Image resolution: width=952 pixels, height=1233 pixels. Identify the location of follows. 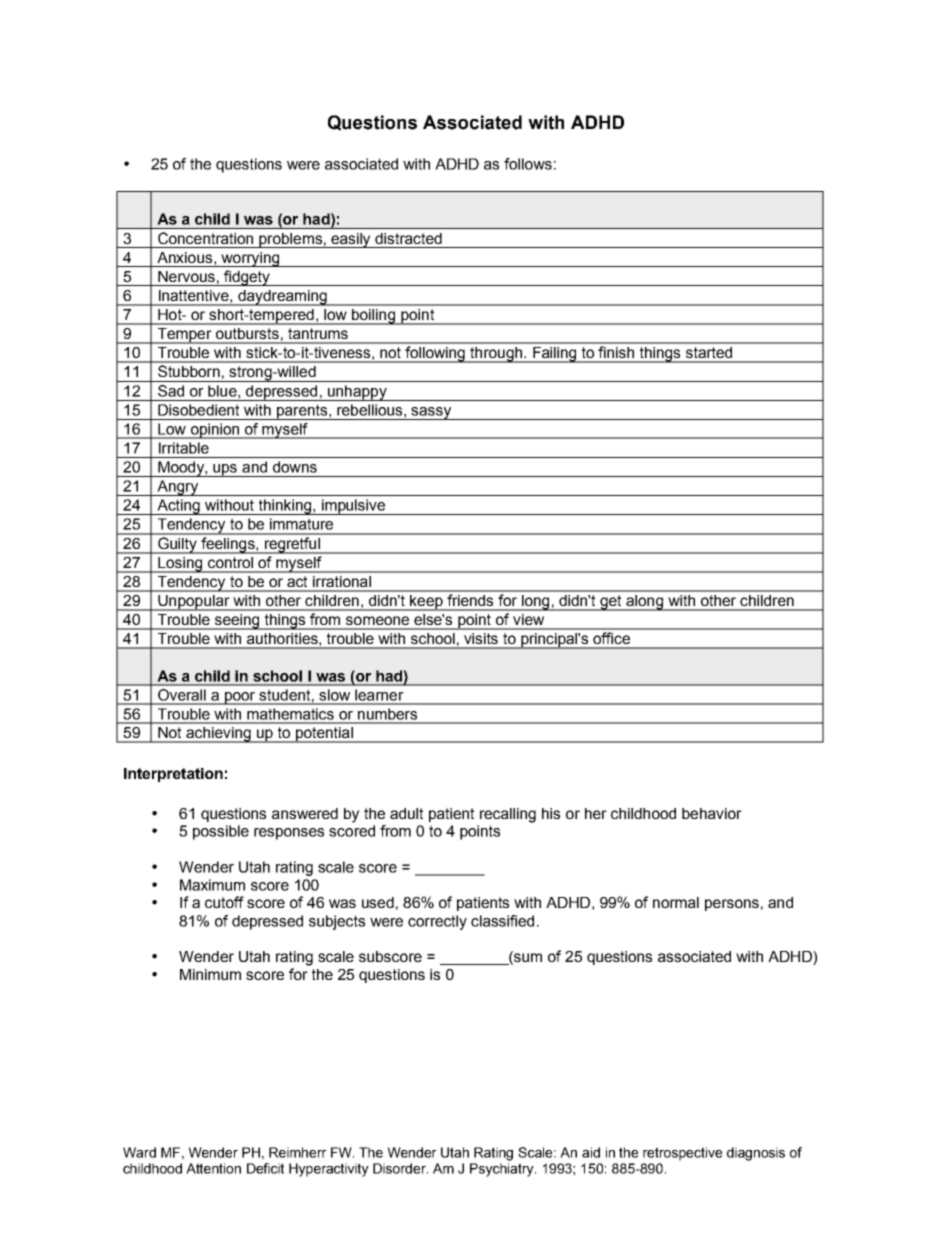
(528, 164).
